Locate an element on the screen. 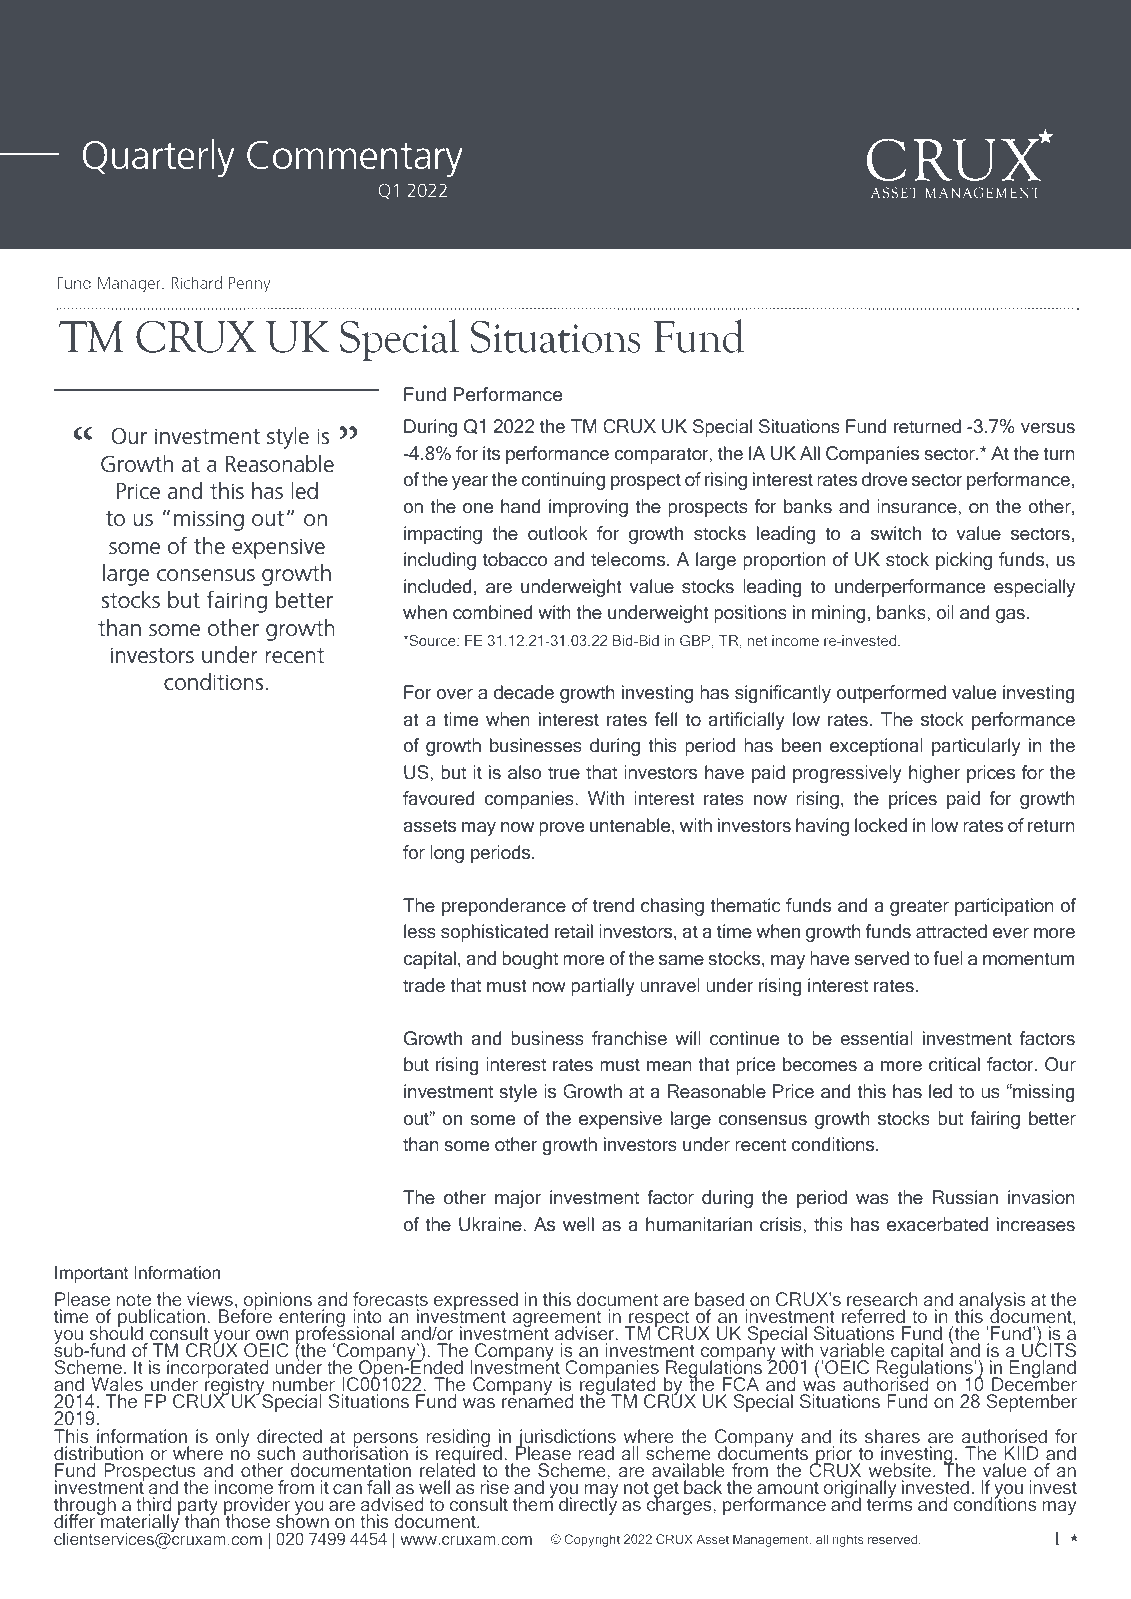  Commentary is located at coordinates (355, 159).
